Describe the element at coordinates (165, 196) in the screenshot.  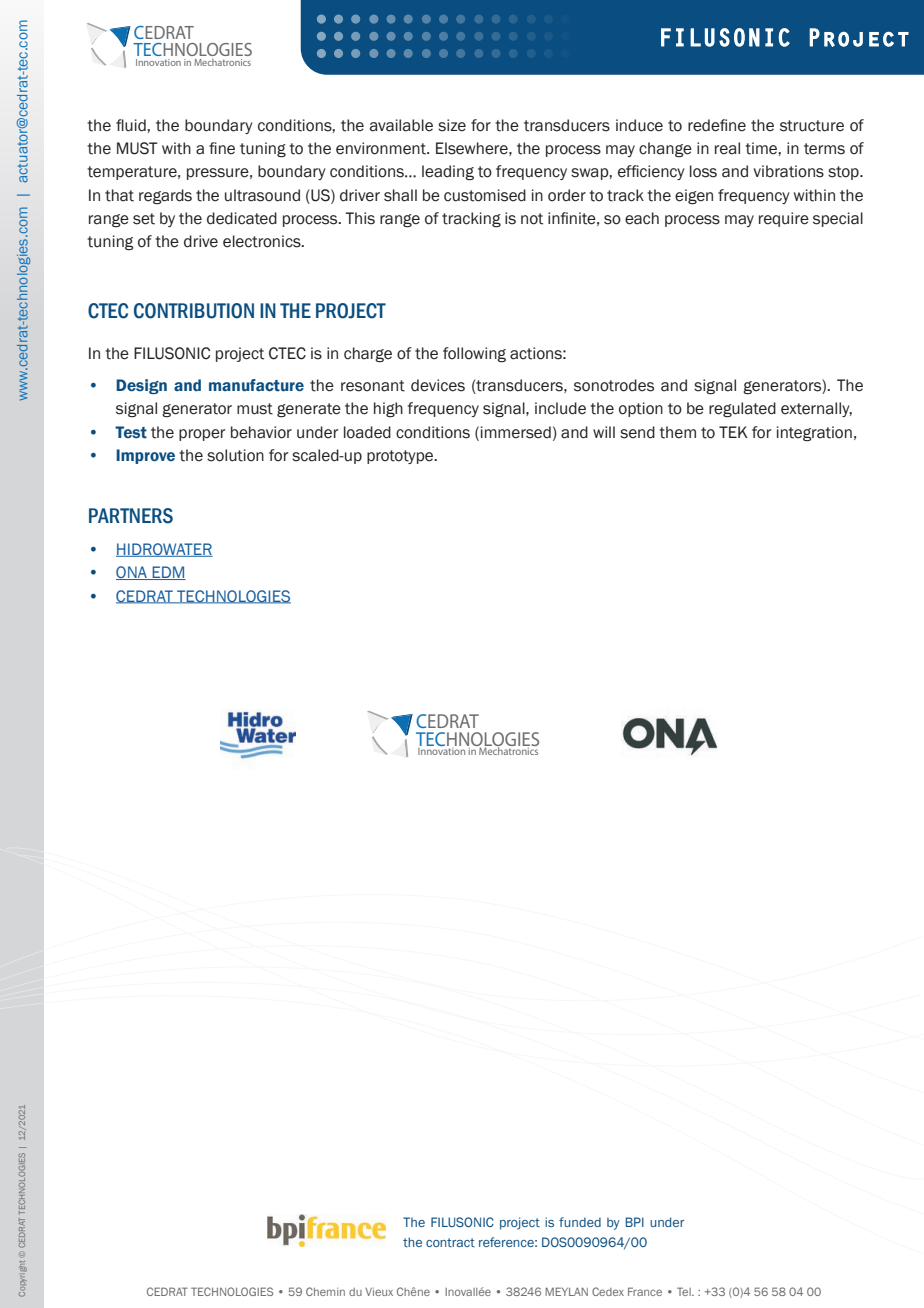
I see `regards` at that location.
